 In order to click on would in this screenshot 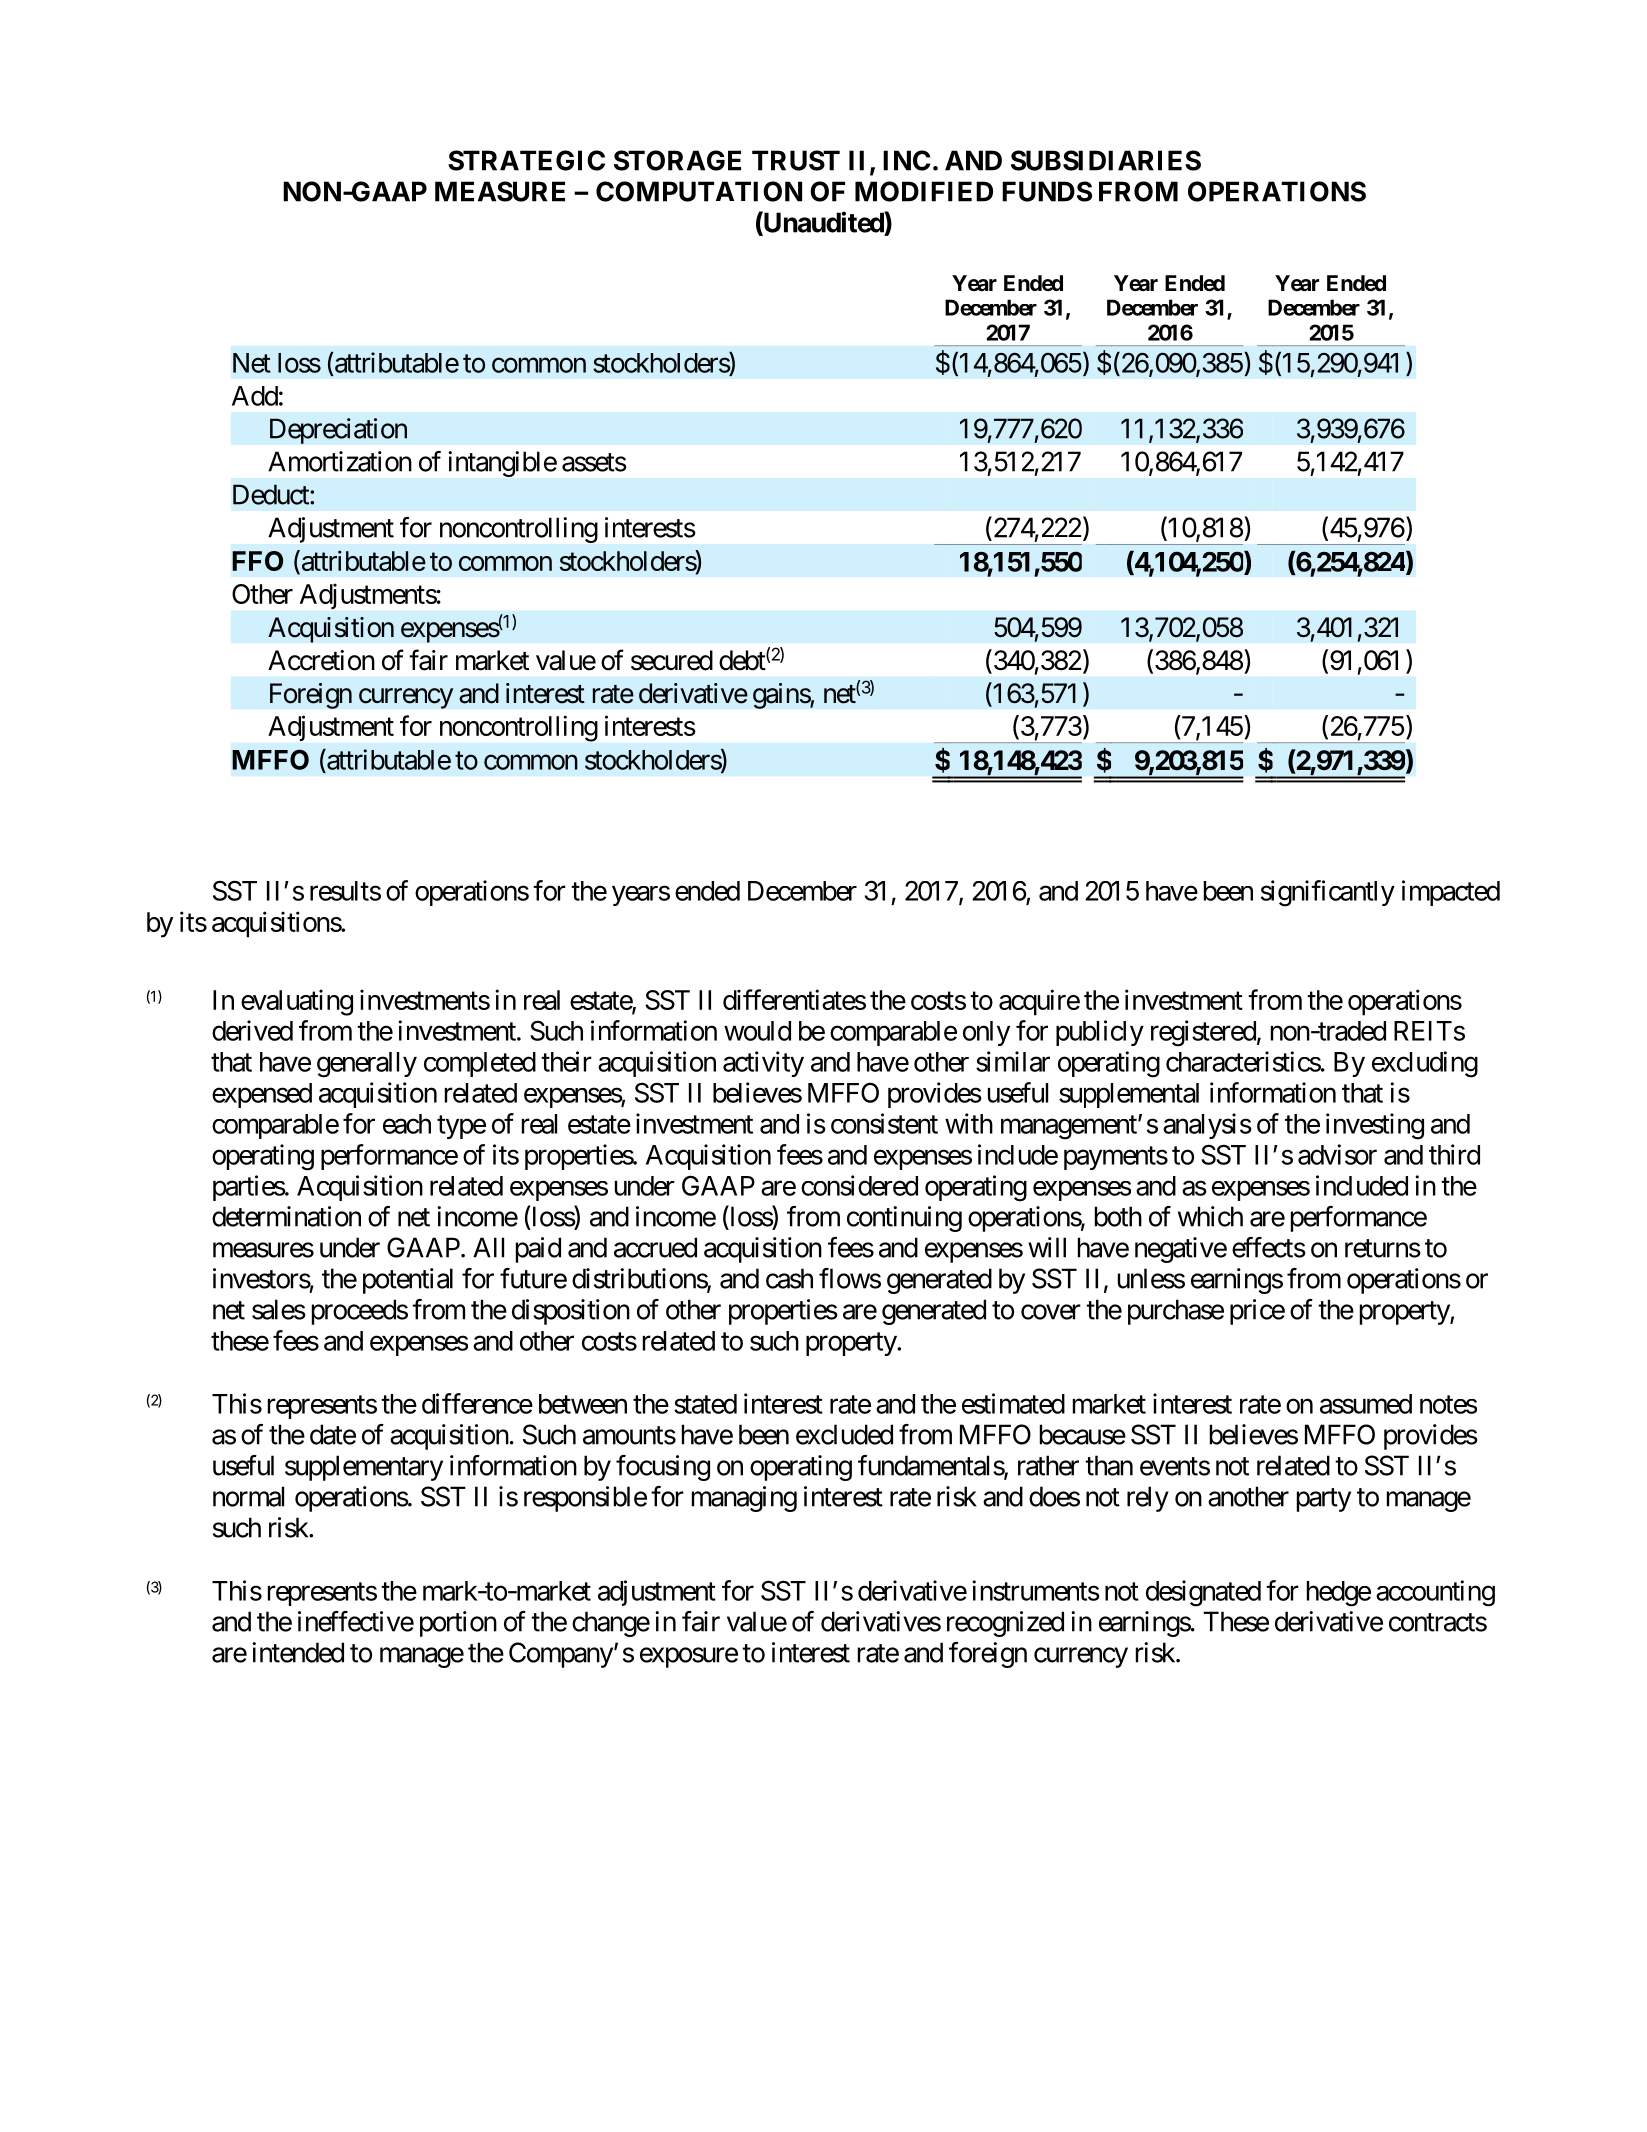, I will do `click(757, 1031)`.
